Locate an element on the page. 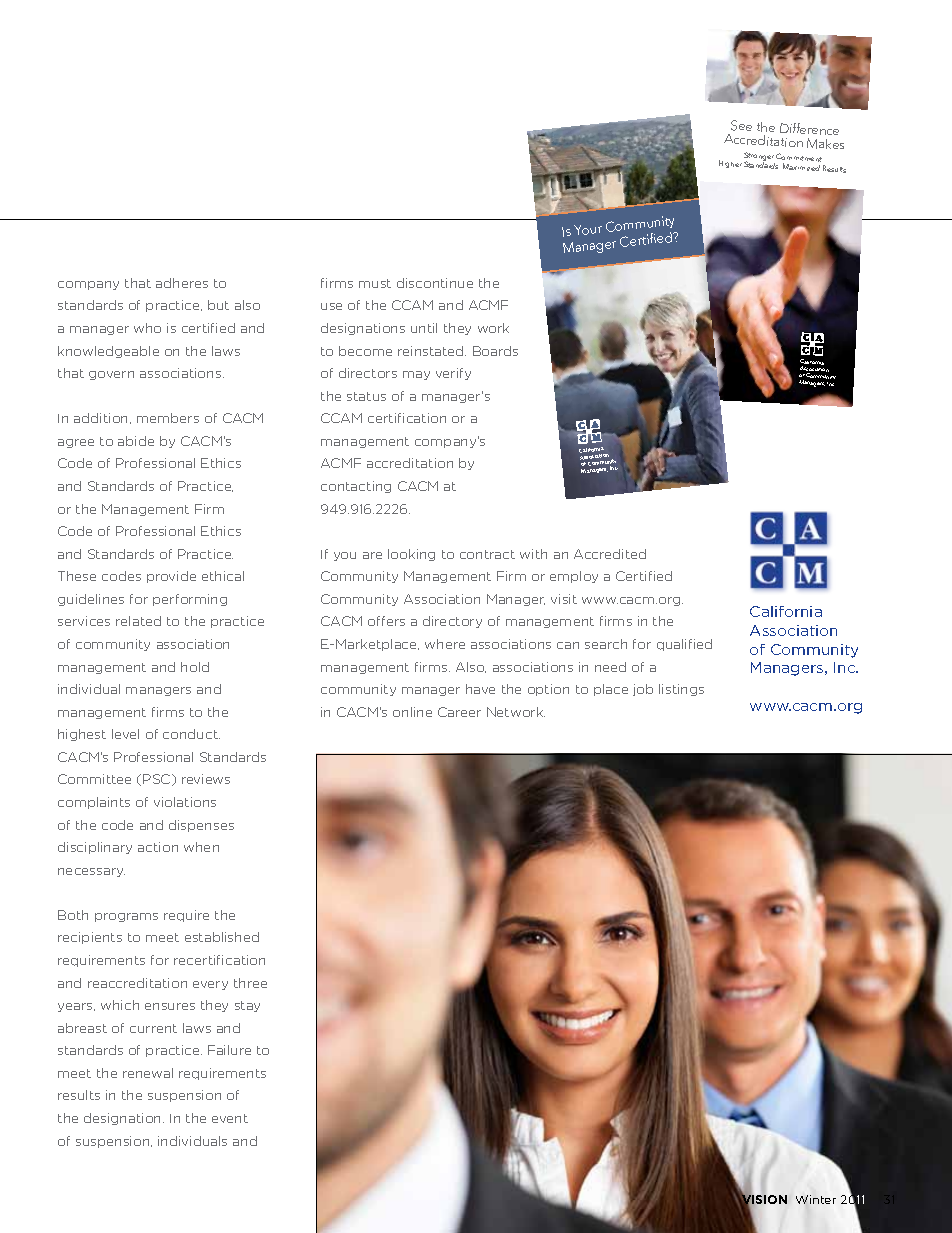  looking is located at coordinates (411, 555).
